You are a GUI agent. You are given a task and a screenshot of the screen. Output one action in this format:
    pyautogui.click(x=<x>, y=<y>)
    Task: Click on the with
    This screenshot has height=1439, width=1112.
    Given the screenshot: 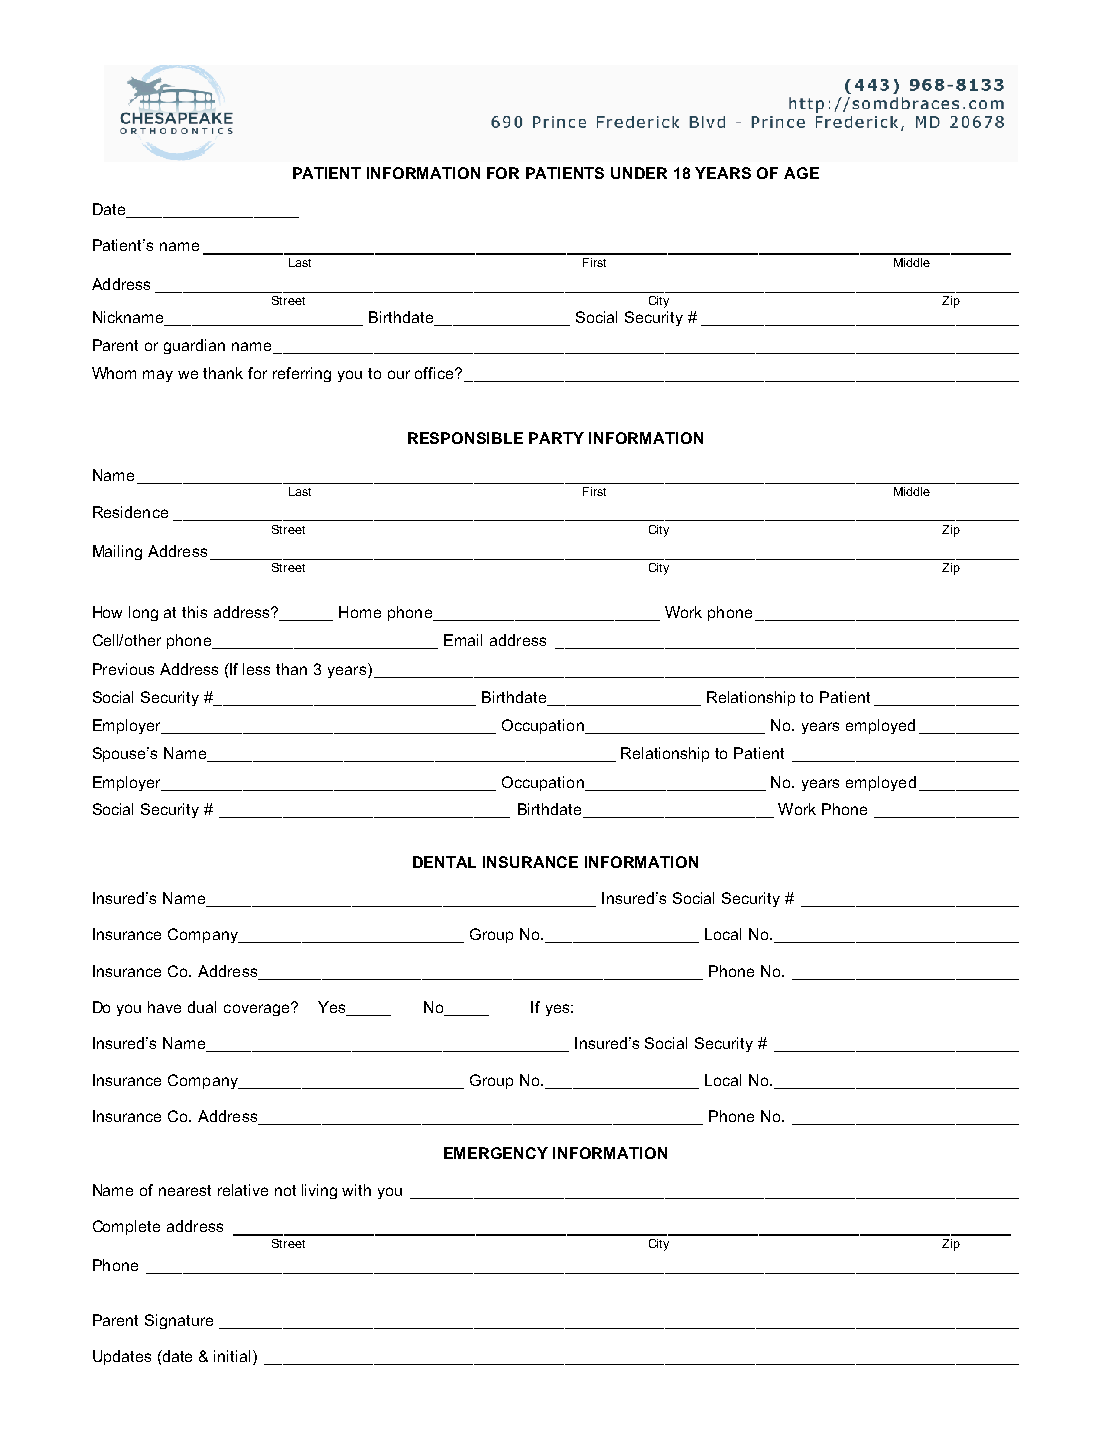 What is the action you would take?
    pyautogui.click(x=356, y=1190)
